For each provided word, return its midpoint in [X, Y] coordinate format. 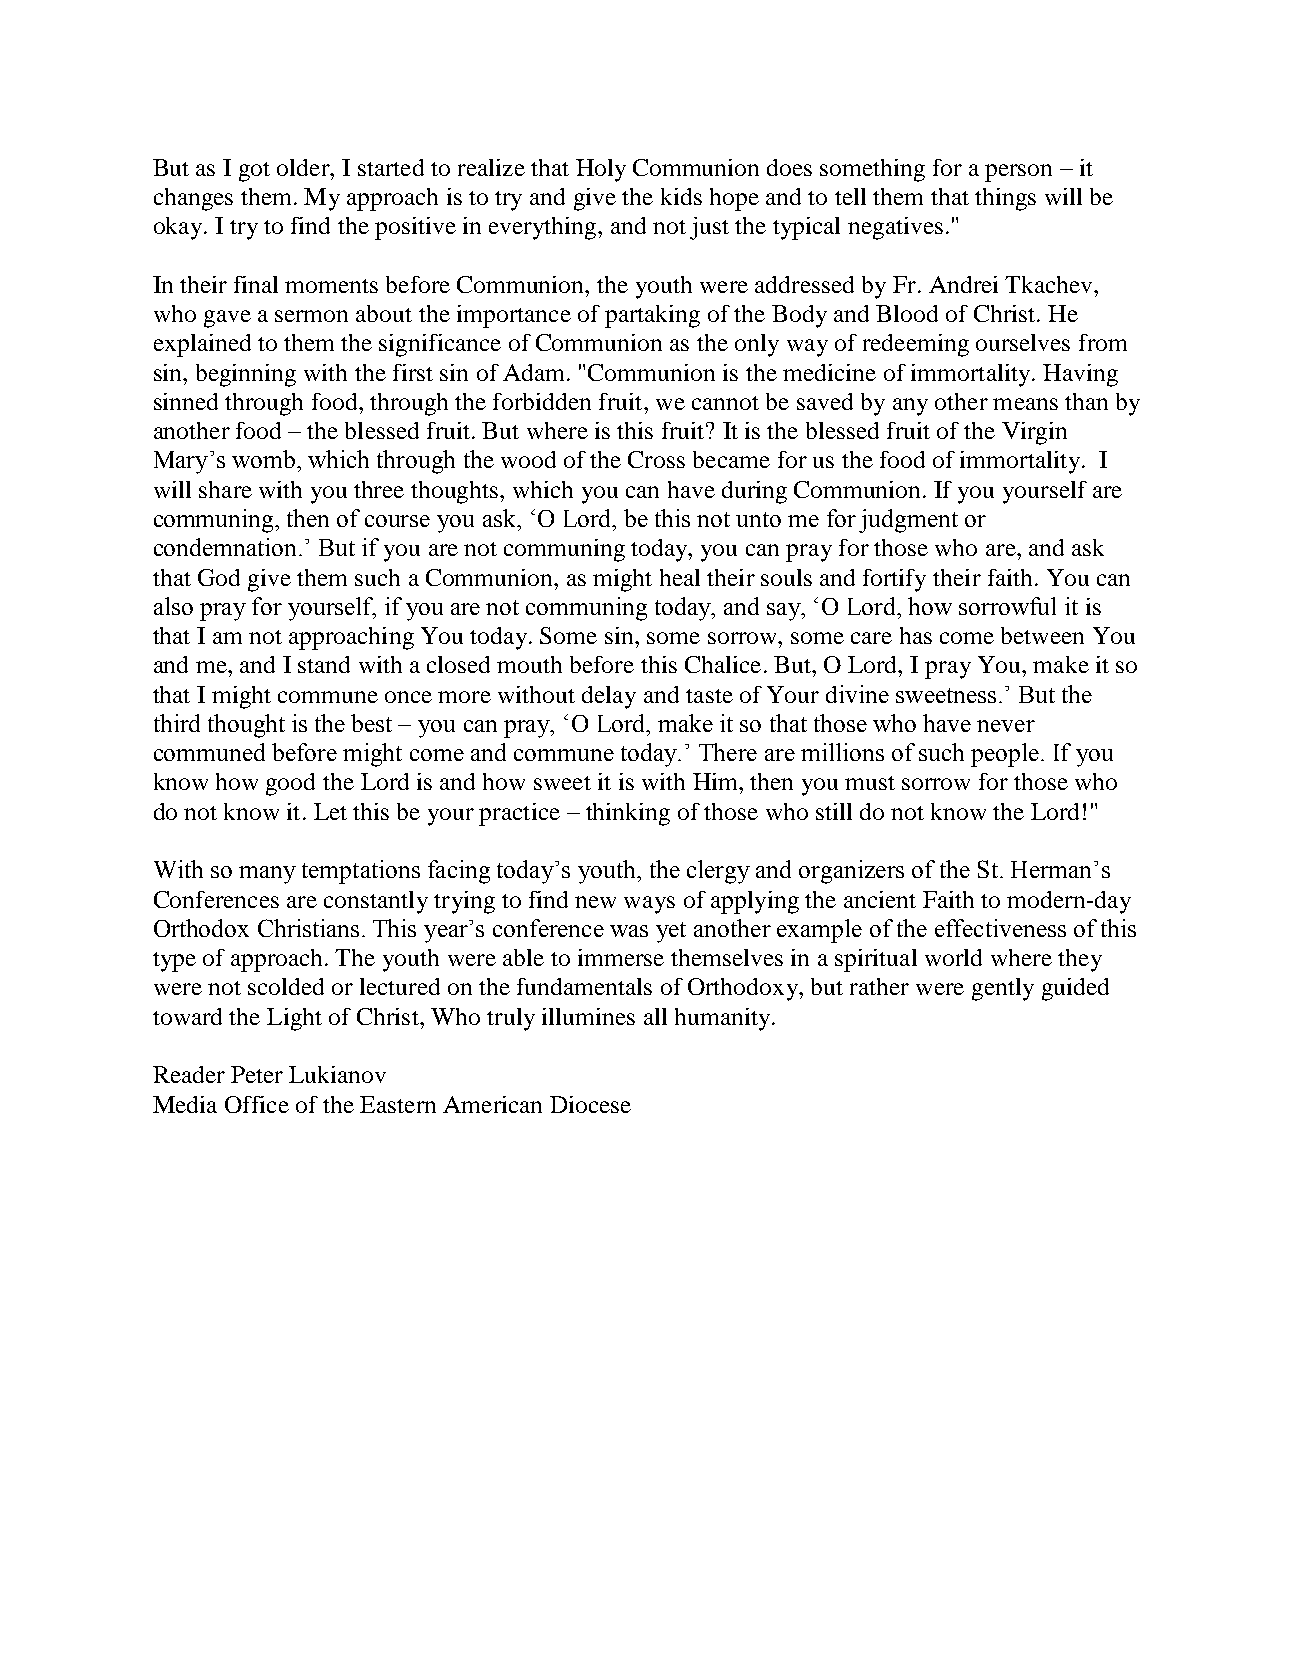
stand [324, 664]
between [1042, 635]
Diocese [590, 1104]
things [1005, 199]
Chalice [723, 664]
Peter [257, 1074]
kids [681, 196]
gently [1003, 989]
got [254, 172]
